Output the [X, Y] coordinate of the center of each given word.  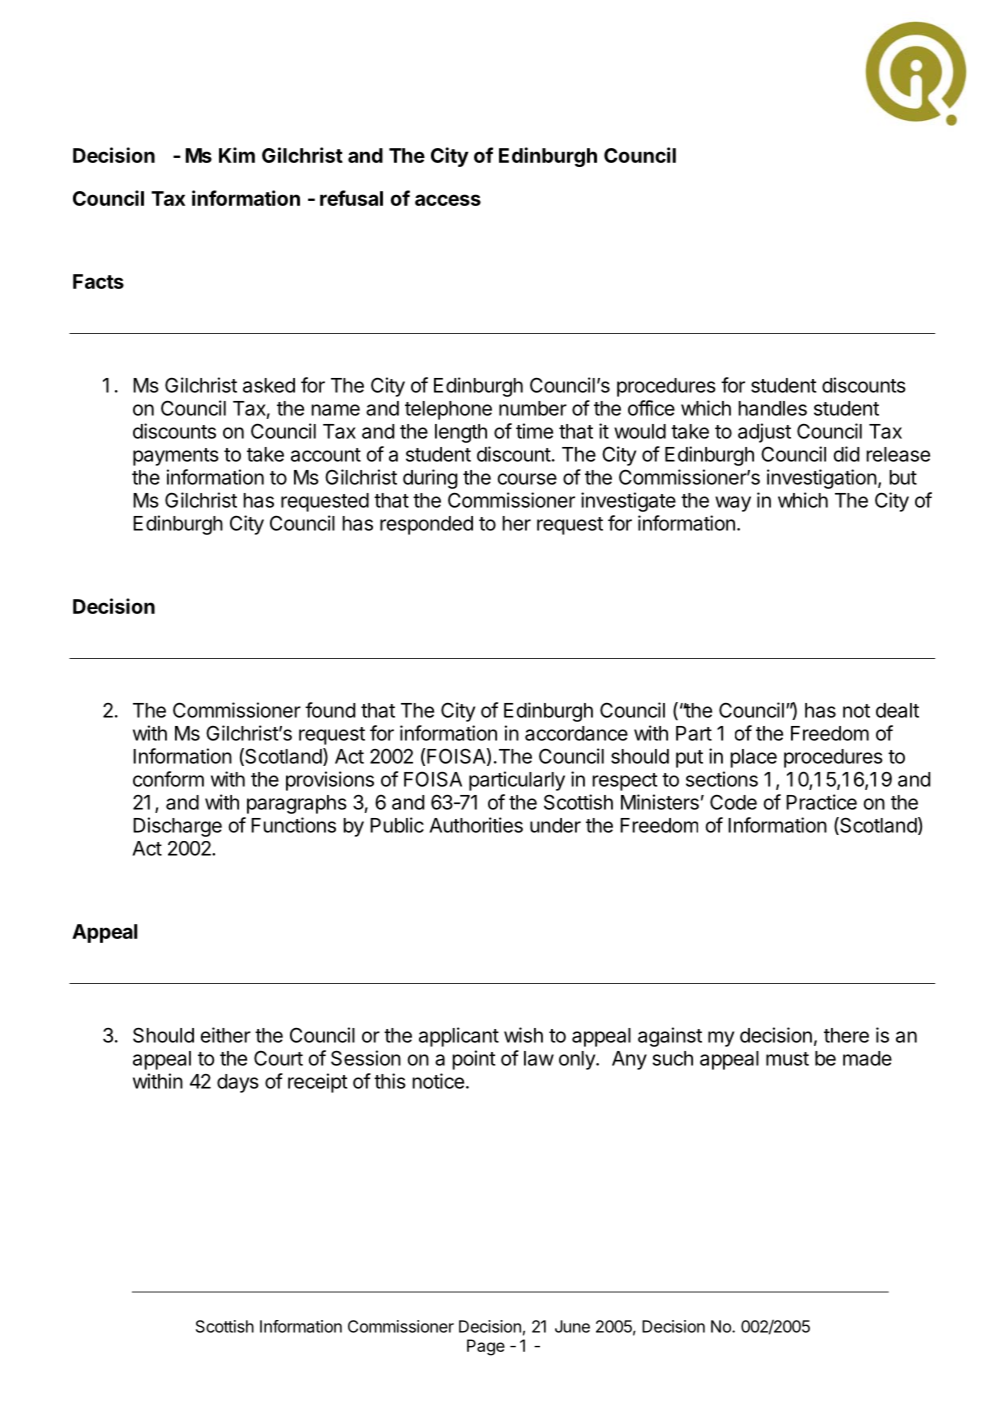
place [753, 758]
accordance [576, 733]
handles [772, 408]
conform [168, 779]
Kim [237, 155]
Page [486, 1347]
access [448, 200]
